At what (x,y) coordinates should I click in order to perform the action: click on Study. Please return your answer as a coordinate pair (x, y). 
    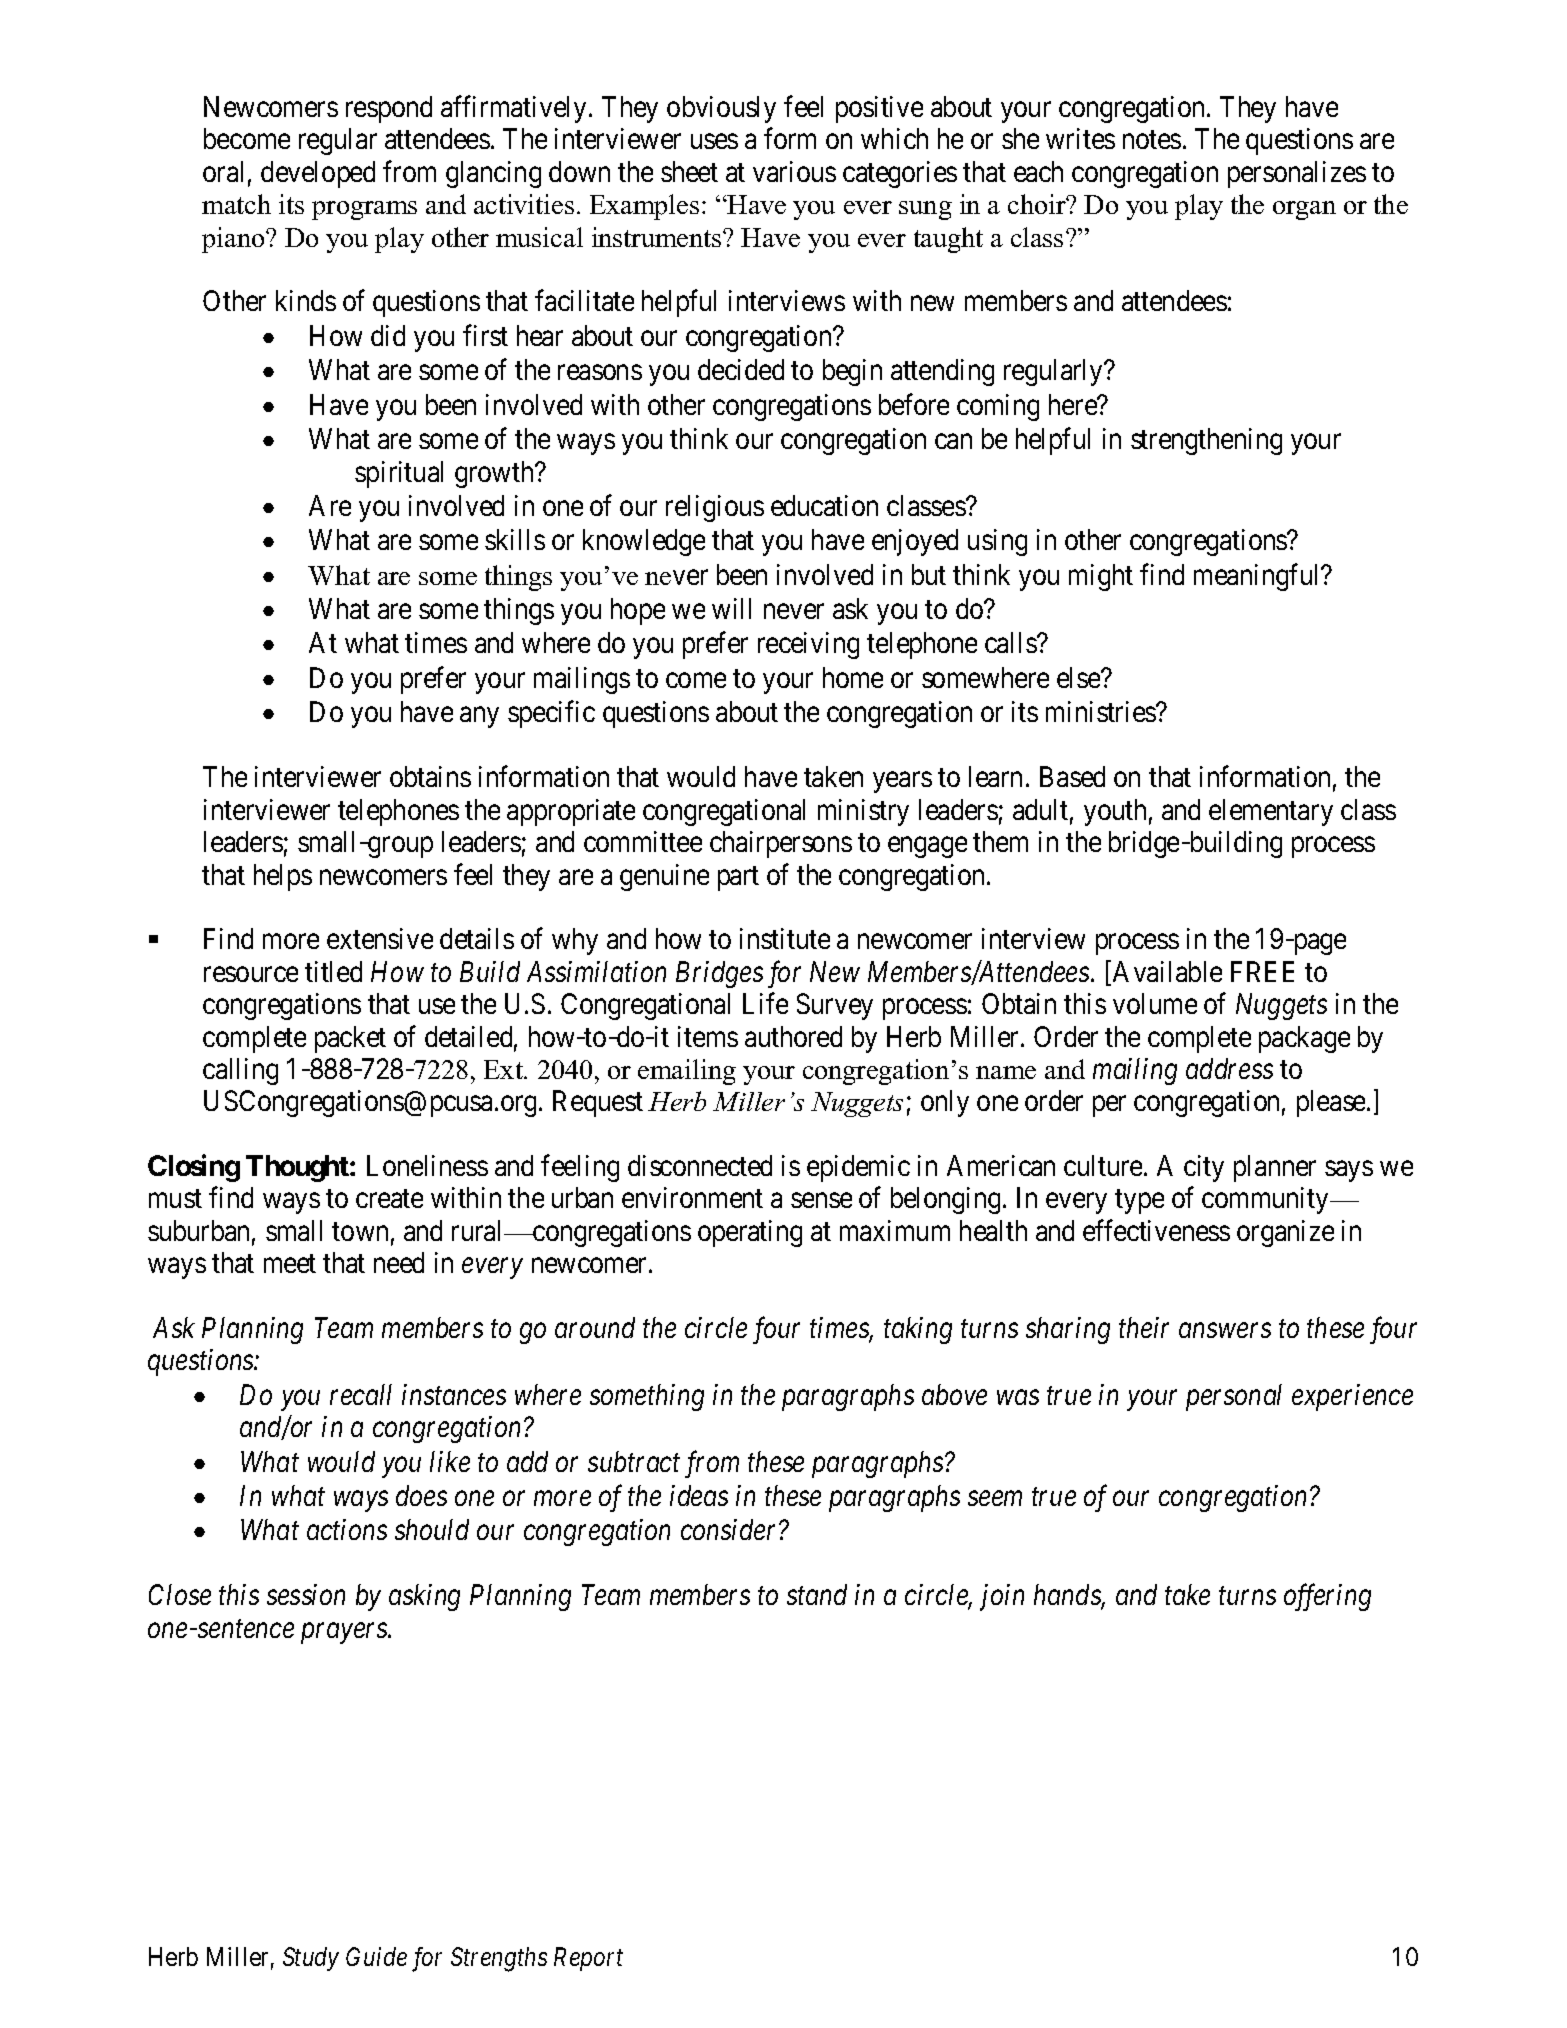
    Looking at the image, I should click on (311, 1959).
